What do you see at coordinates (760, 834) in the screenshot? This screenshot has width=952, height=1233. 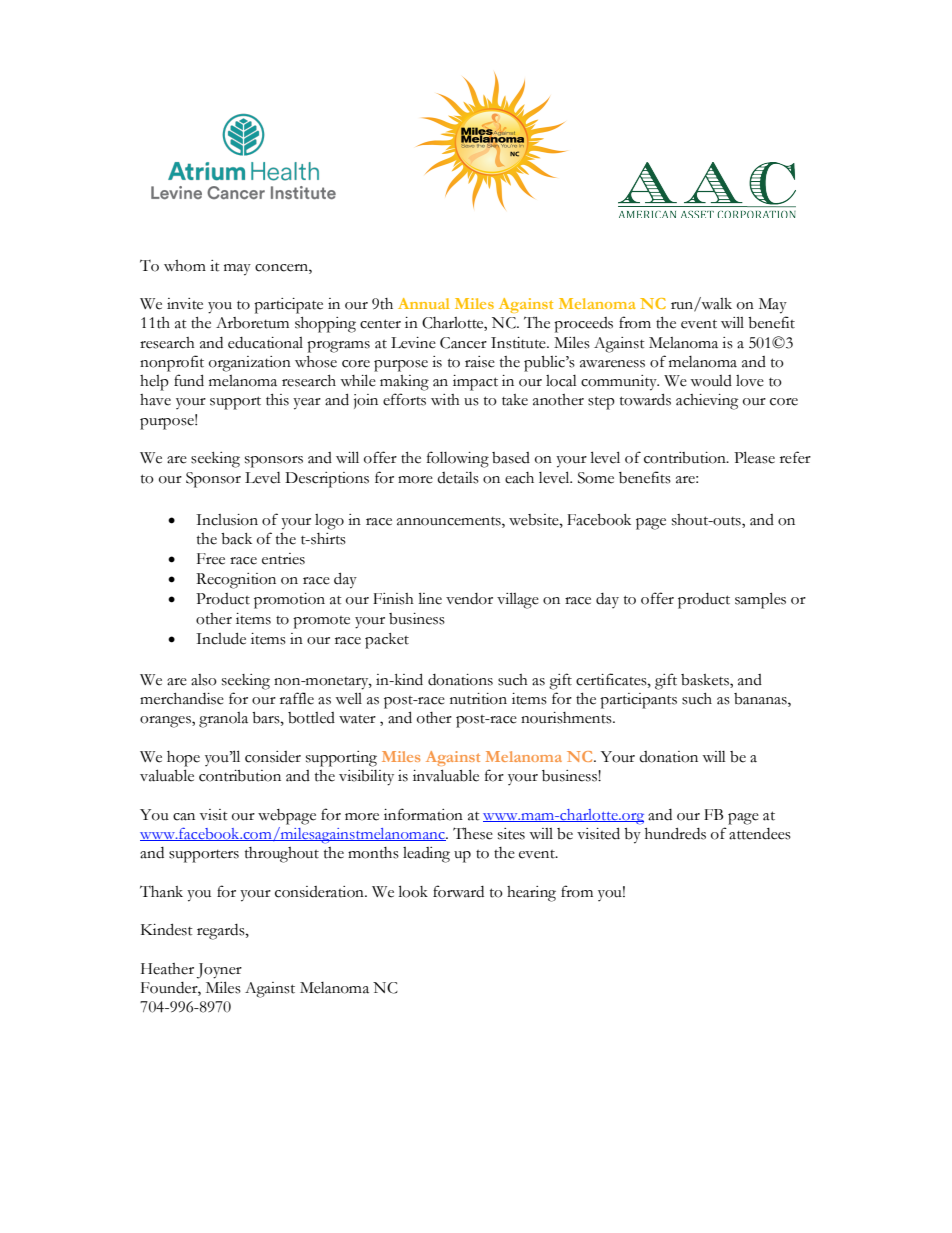 I see `attendees` at bounding box center [760, 834].
